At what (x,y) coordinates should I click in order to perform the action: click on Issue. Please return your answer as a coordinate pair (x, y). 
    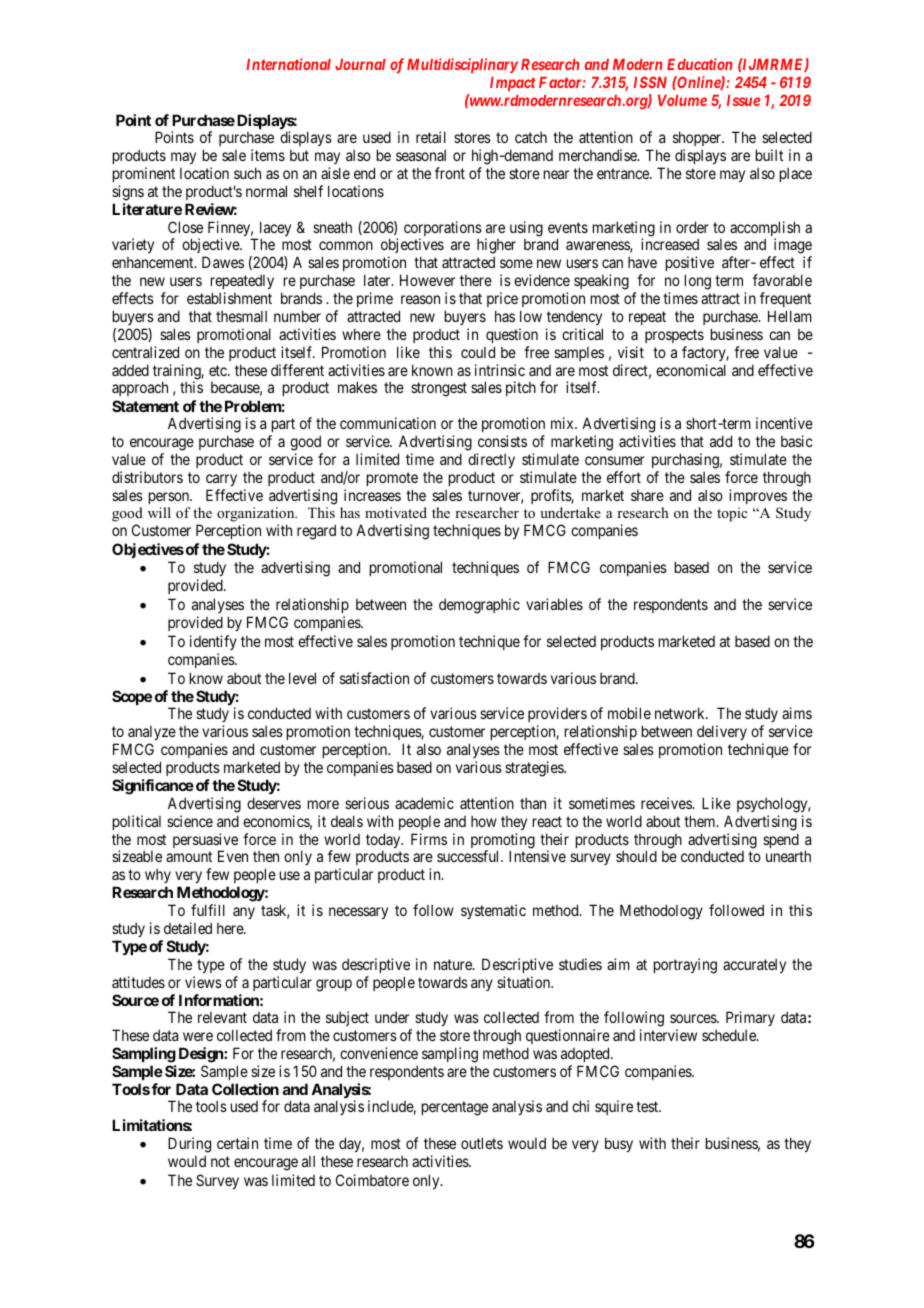
    Looking at the image, I should click on (743, 100).
